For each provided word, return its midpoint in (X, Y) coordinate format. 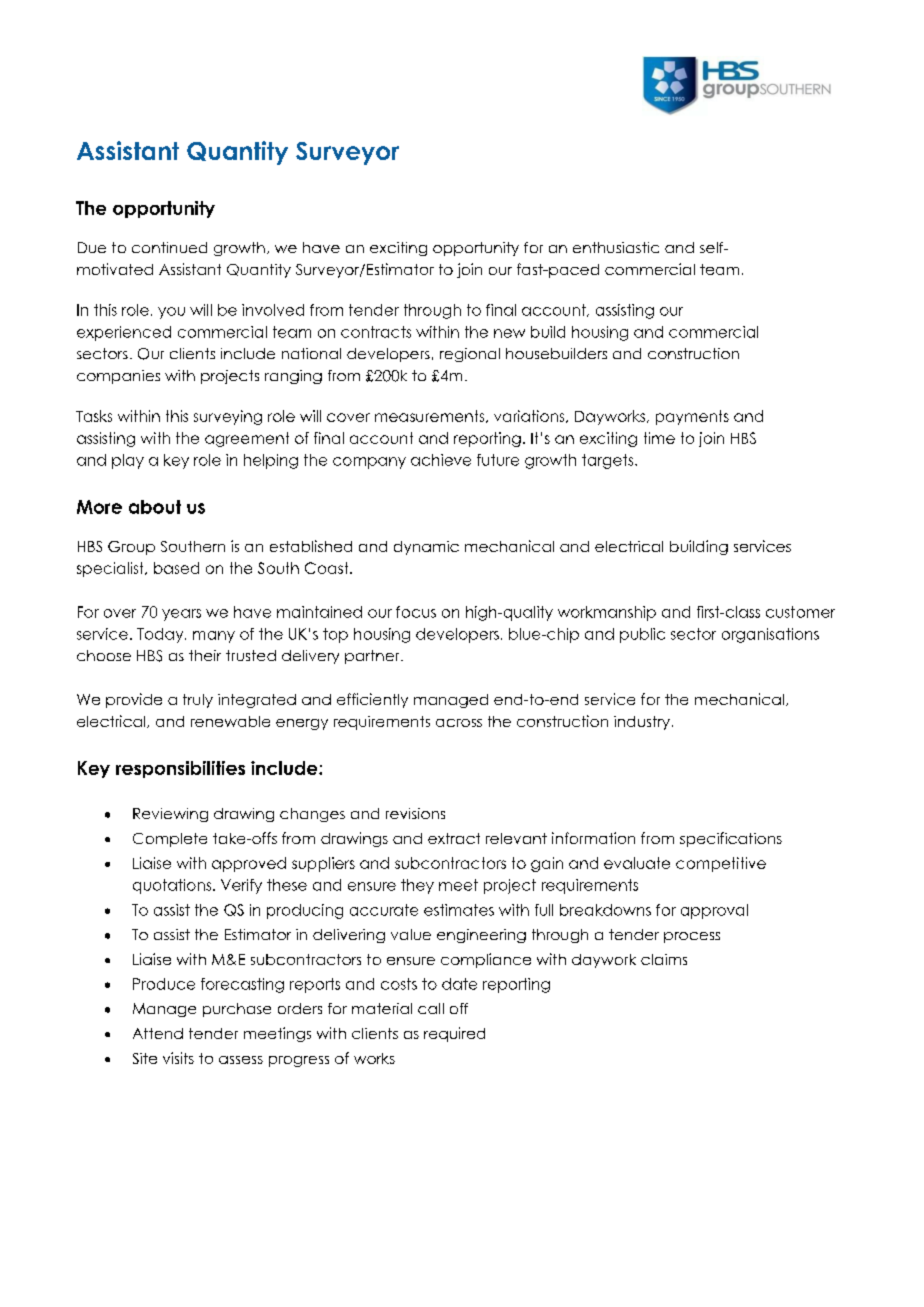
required (454, 1034)
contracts (376, 332)
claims (664, 959)
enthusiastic (616, 247)
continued (169, 247)
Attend (158, 1033)
